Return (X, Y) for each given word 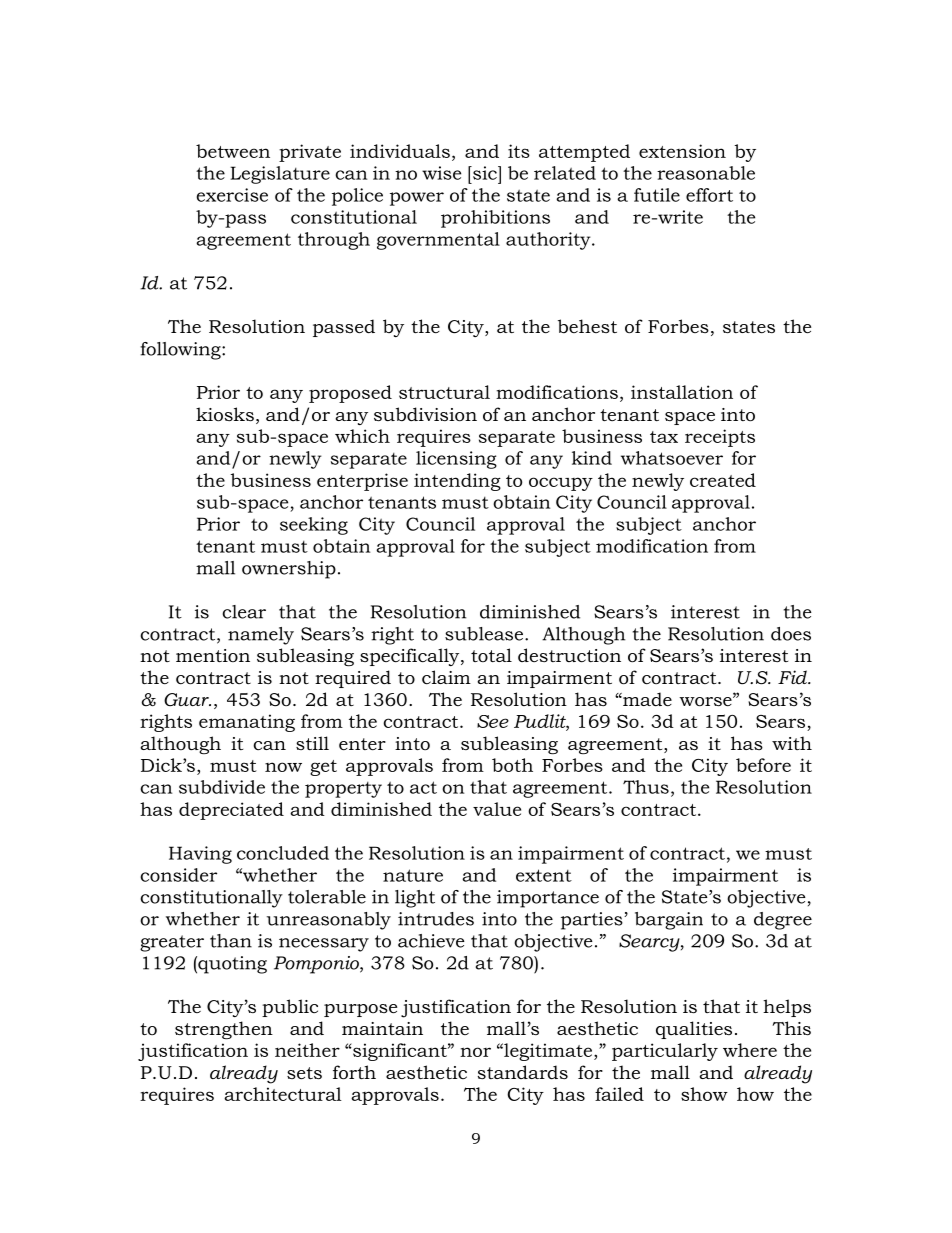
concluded (283, 853)
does (791, 634)
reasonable (706, 173)
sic (485, 173)
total (491, 655)
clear (244, 612)
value (497, 809)
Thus (646, 787)
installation (682, 392)
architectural (283, 1094)
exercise (232, 195)
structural (444, 392)
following (181, 351)
